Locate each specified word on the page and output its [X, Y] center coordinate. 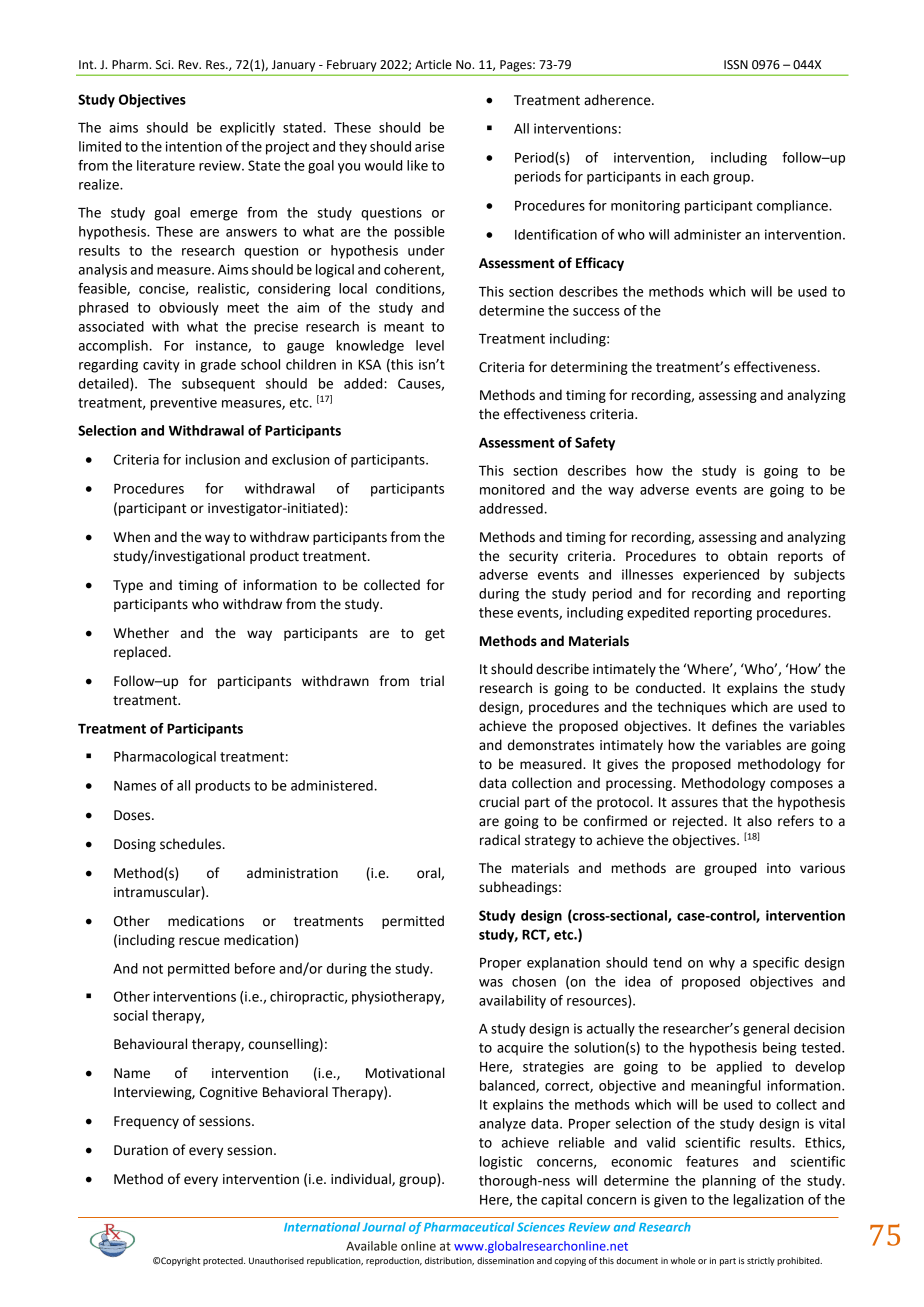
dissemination [505, 1260]
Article [433, 64]
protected [224, 1261]
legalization [768, 1201]
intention [194, 146]
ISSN [736, 65]
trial [432, 681]
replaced [140, 653]
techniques [691, 708]
